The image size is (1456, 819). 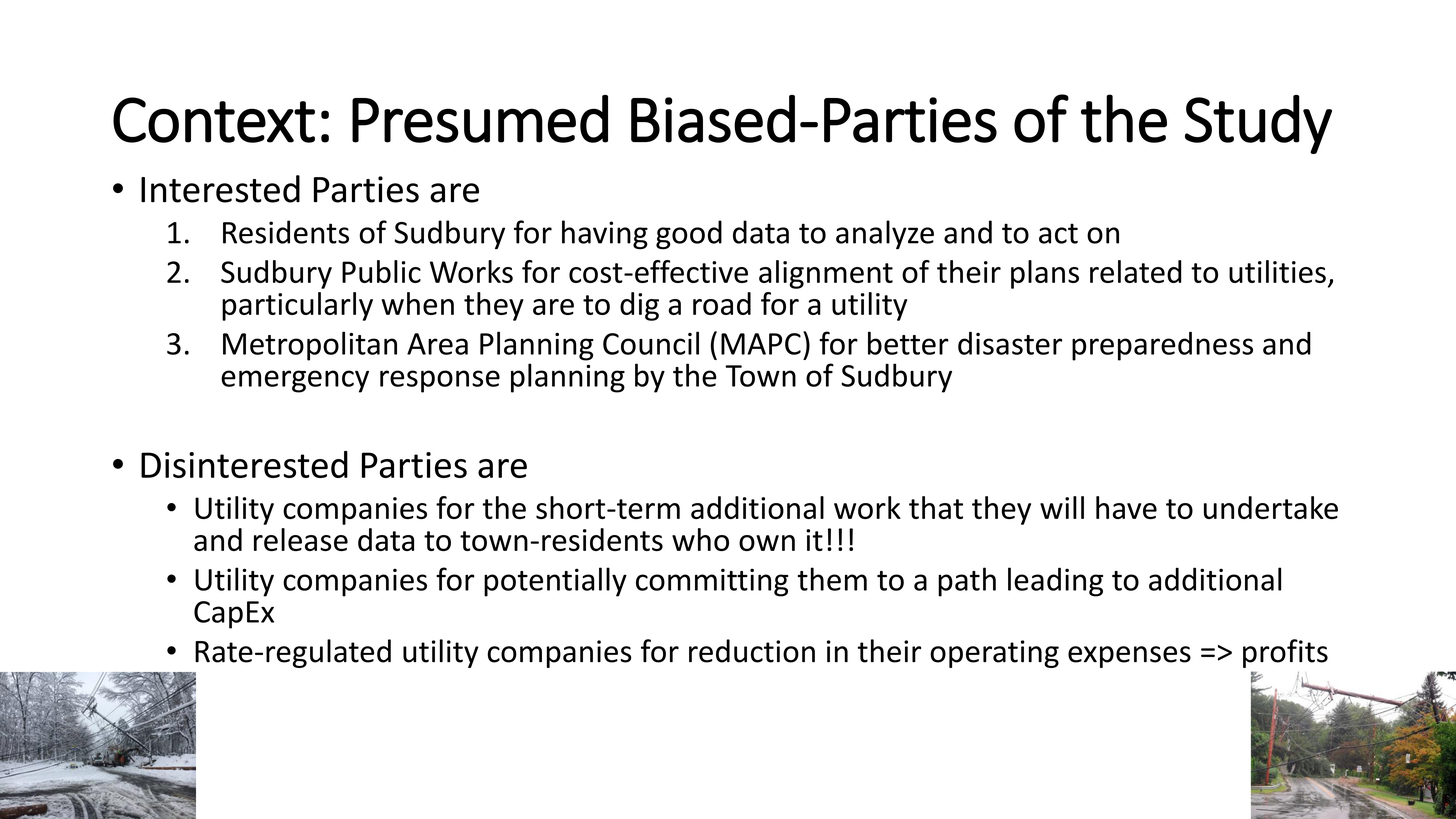 What do you see at coordinates (555, 582) in the document?
I see `potentially` at bounding box center [555, 582].
